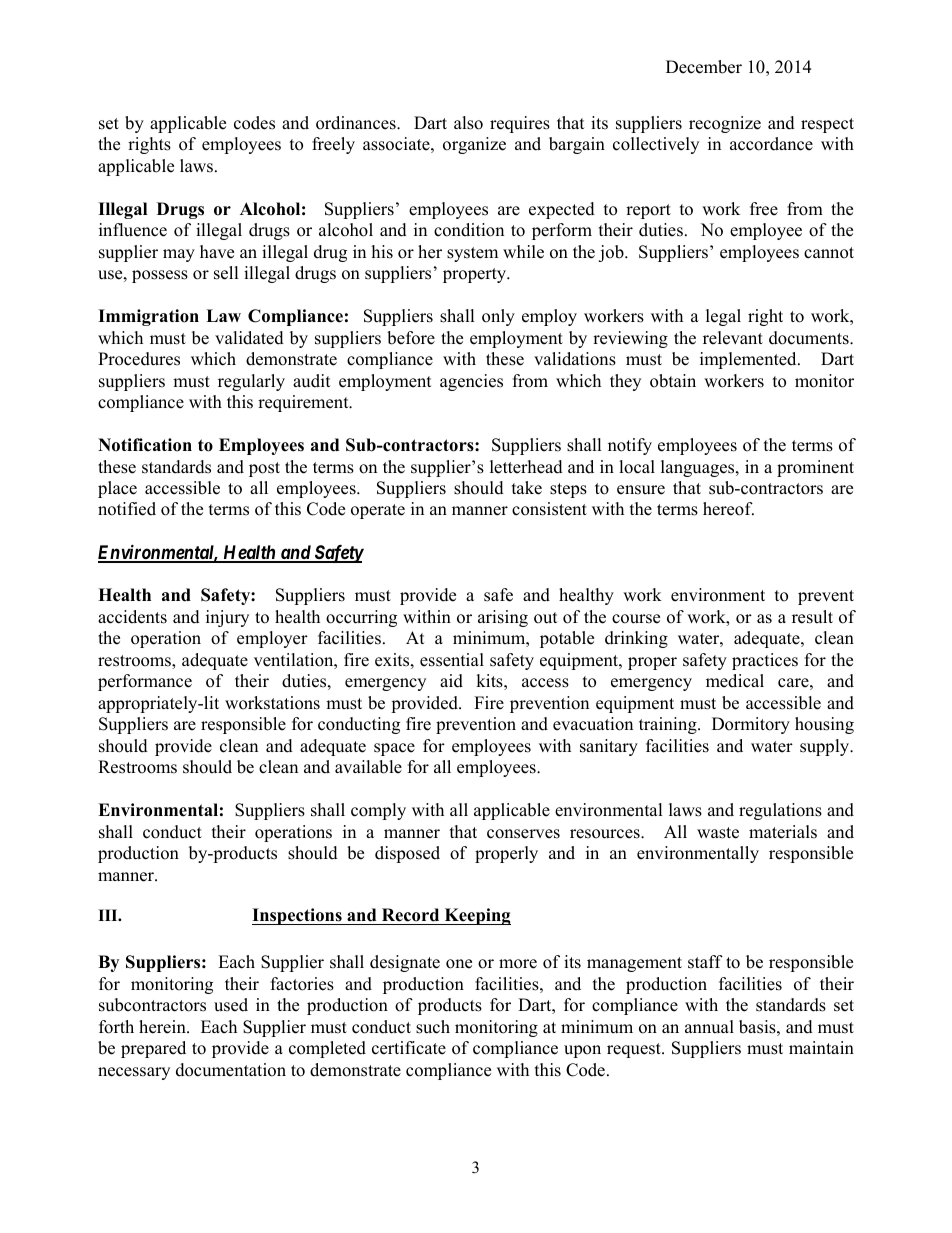 This image has width=952, height=1233. I want to click on recognize, so click(725, 124).
